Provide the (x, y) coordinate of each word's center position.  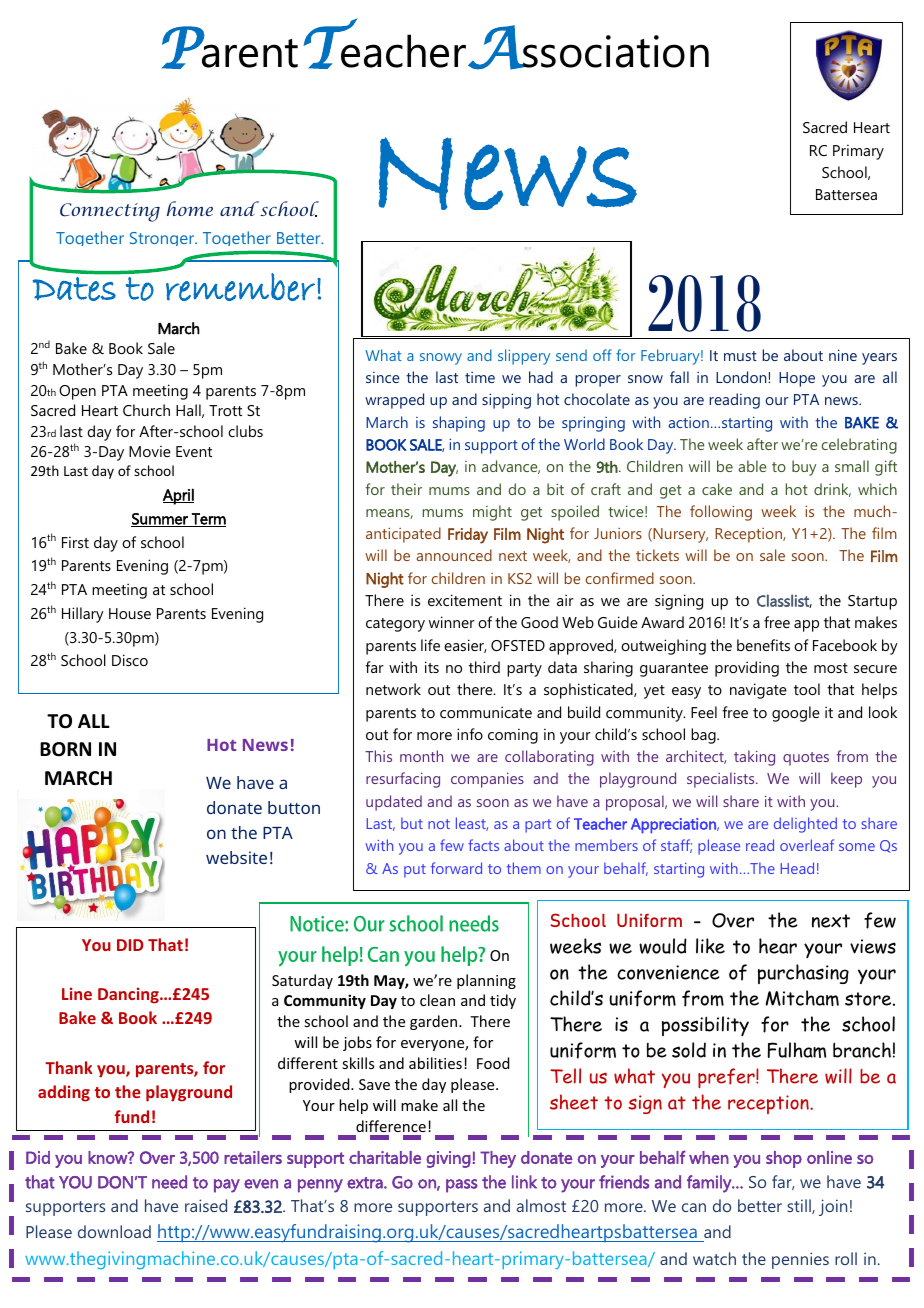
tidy (503, 1001)
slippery (524, 357)
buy (804, 468)
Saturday (302, 981)
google (796, 714)
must (740, 356)
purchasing (803, 974)
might (492, 513)
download (114, 1231)
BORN (65, 749)
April (178, 496)
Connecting (110, 212)
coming (513, 736)
